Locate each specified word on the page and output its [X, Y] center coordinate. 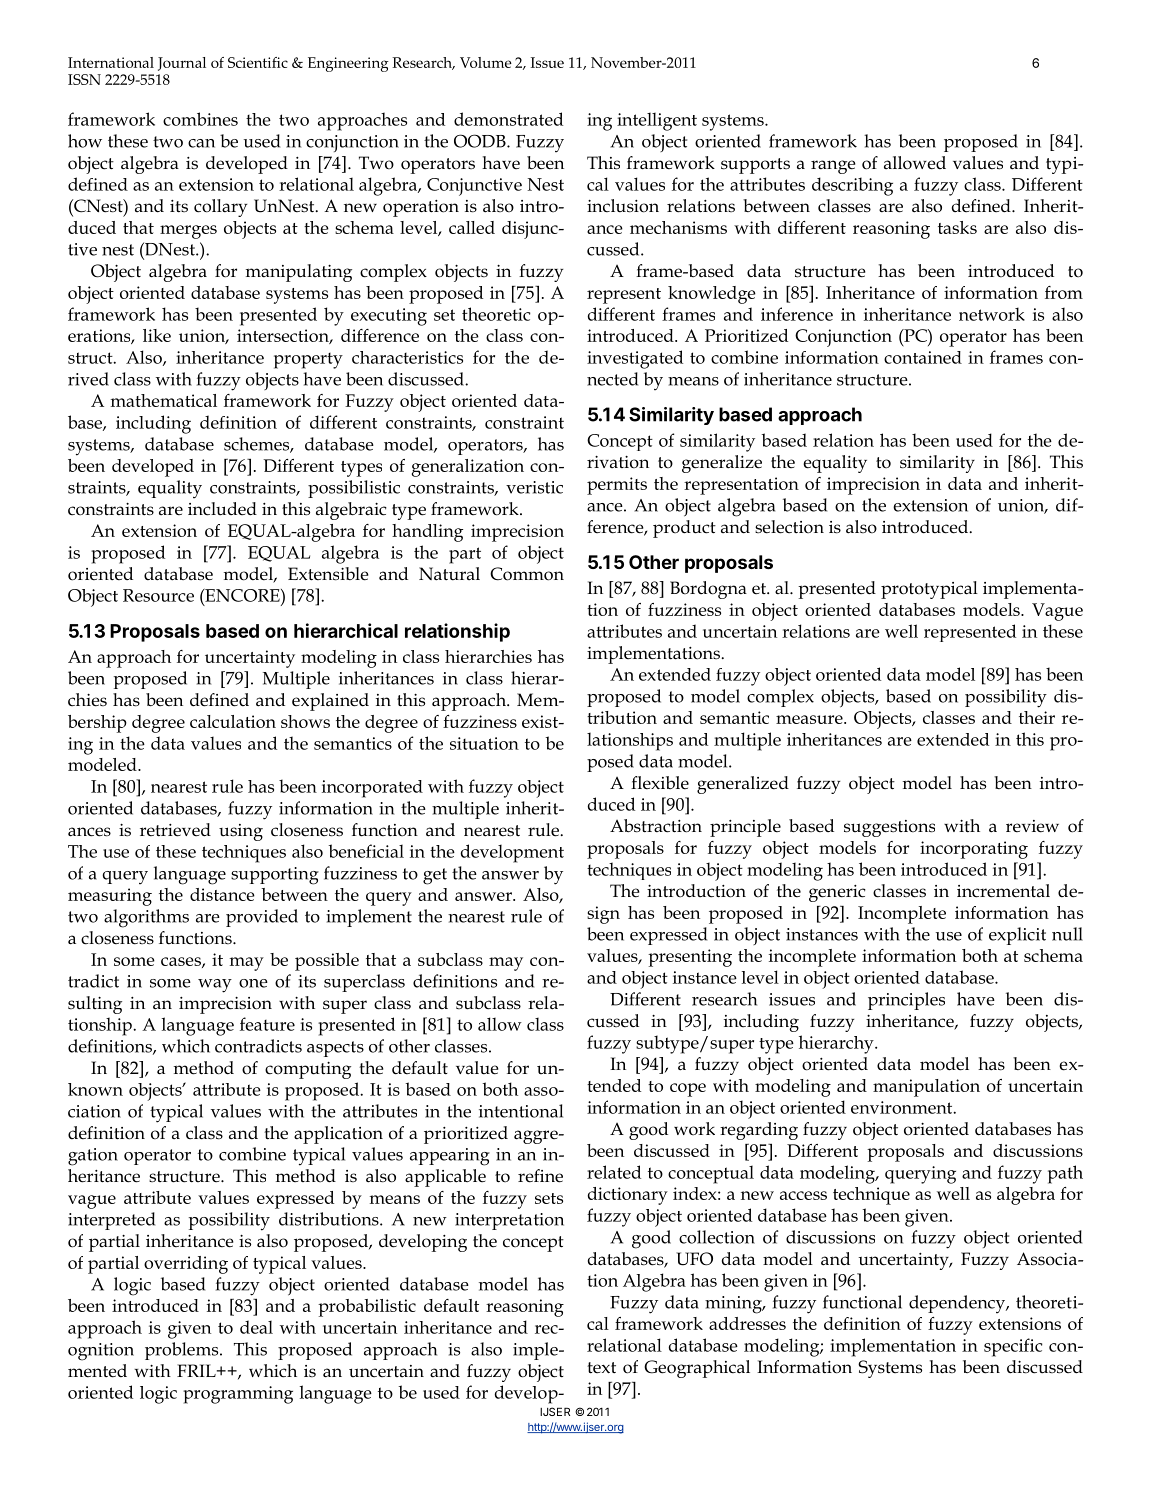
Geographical [697, 1369]
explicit [1017, 936]
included [222, 509]
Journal [182, 64]
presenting [690, 958]
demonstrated [508, 119]
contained [923, 357]
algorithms [146, 918]
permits [617, 486]
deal [256, 1327]
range [833, 167]
